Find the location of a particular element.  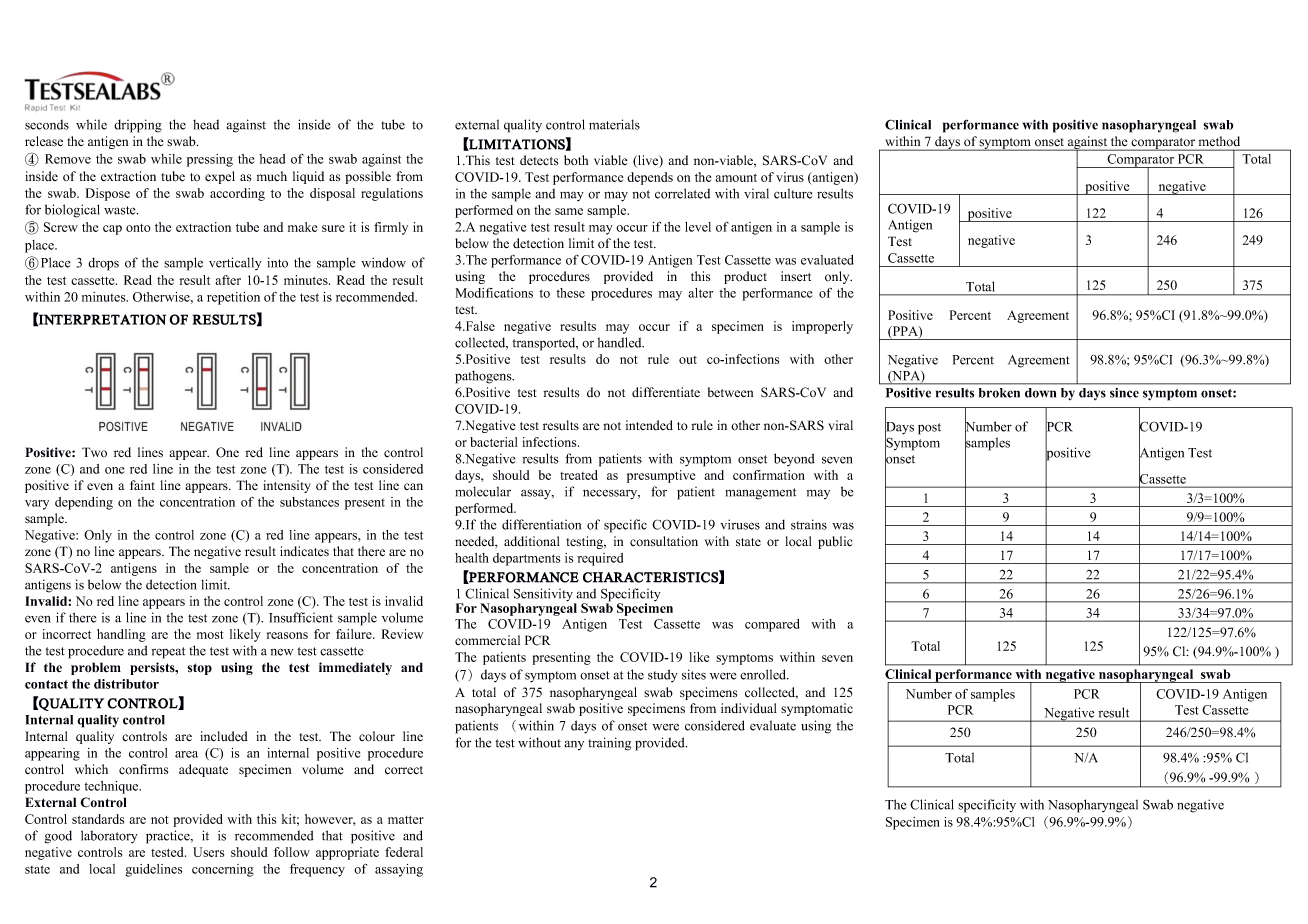

compared is located at coordinates (772, 625).
